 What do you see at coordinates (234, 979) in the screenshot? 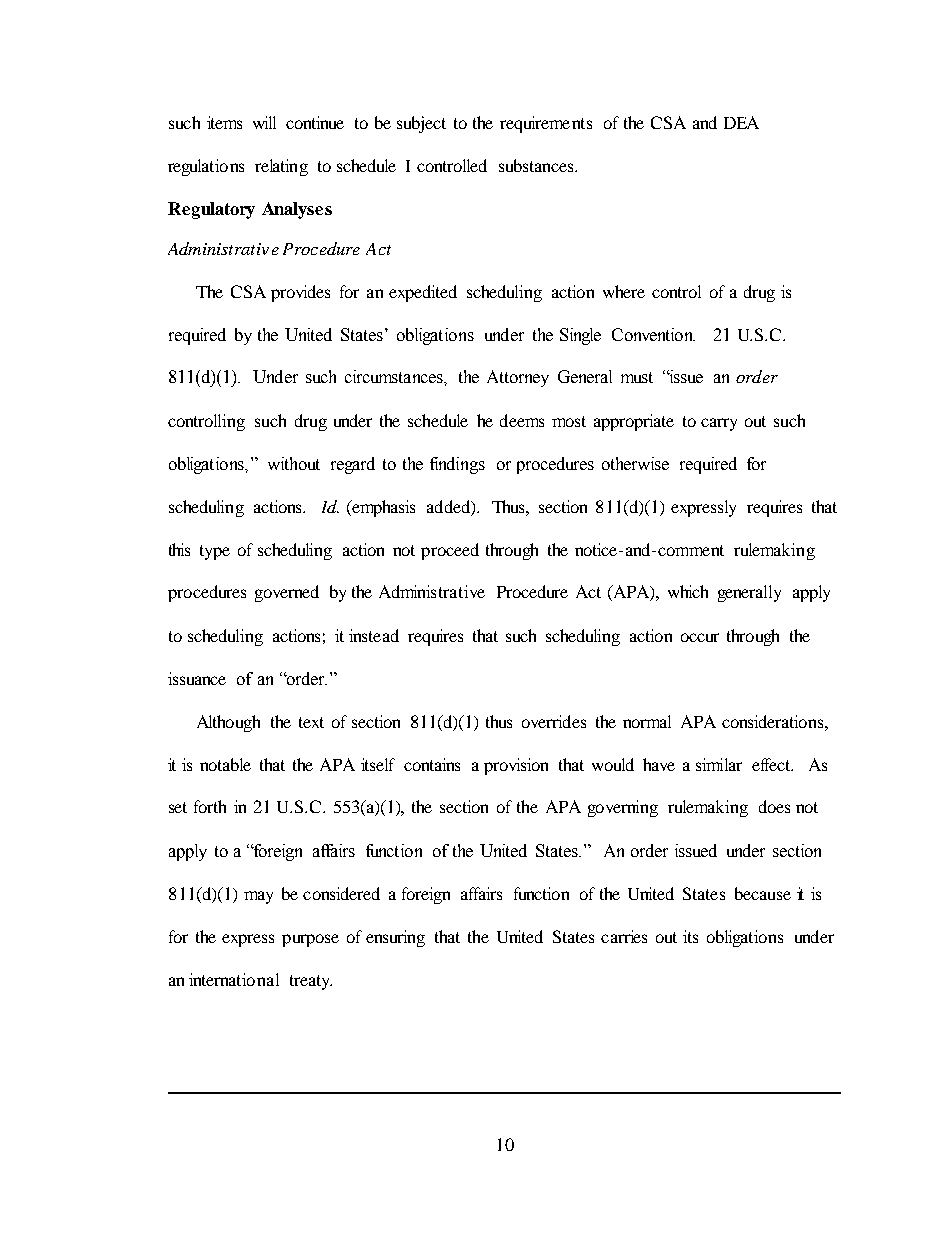
I see `international` at bounding box center [234, 979].
